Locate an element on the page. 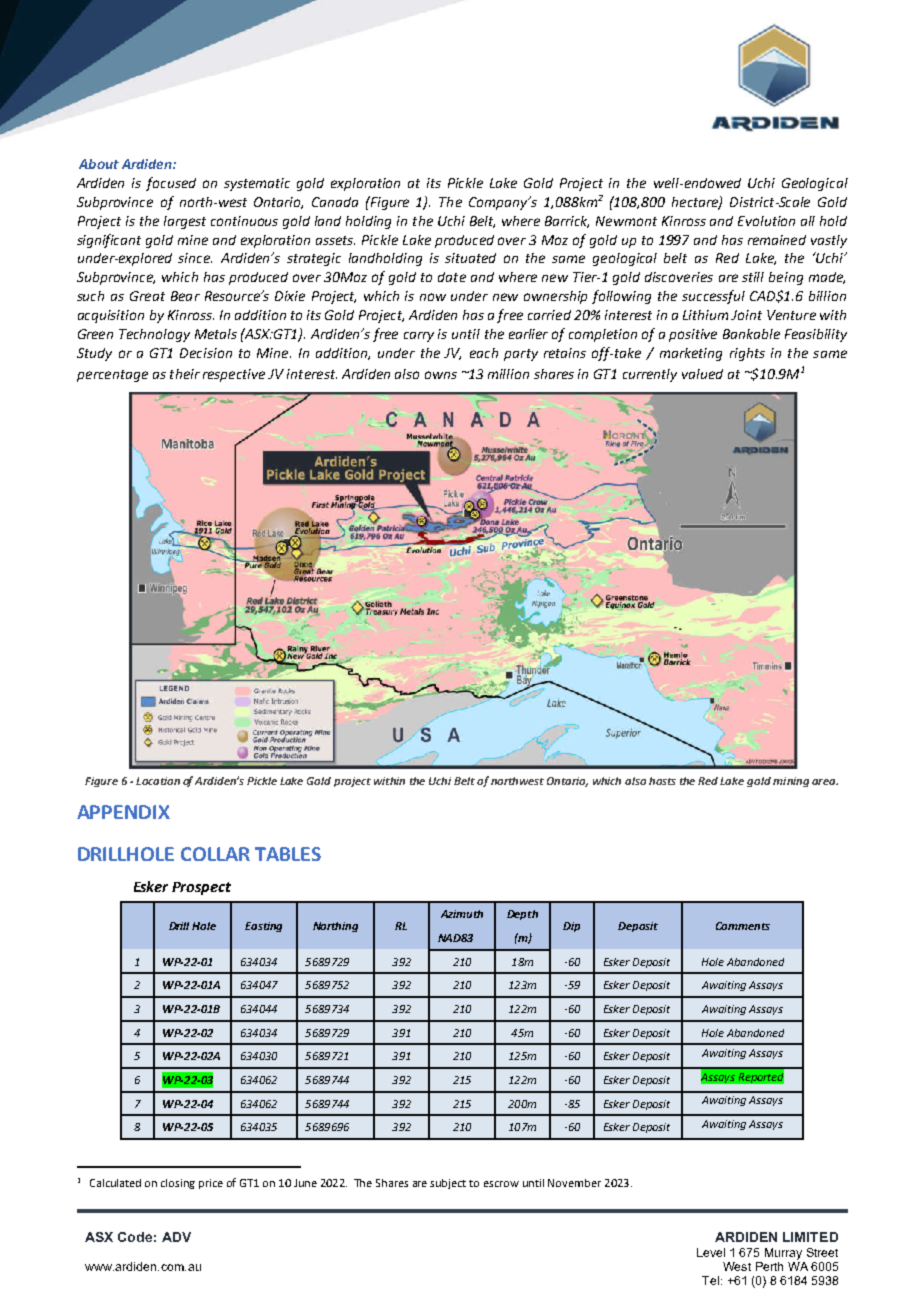  Comments is located at coordinates (743, 926).
